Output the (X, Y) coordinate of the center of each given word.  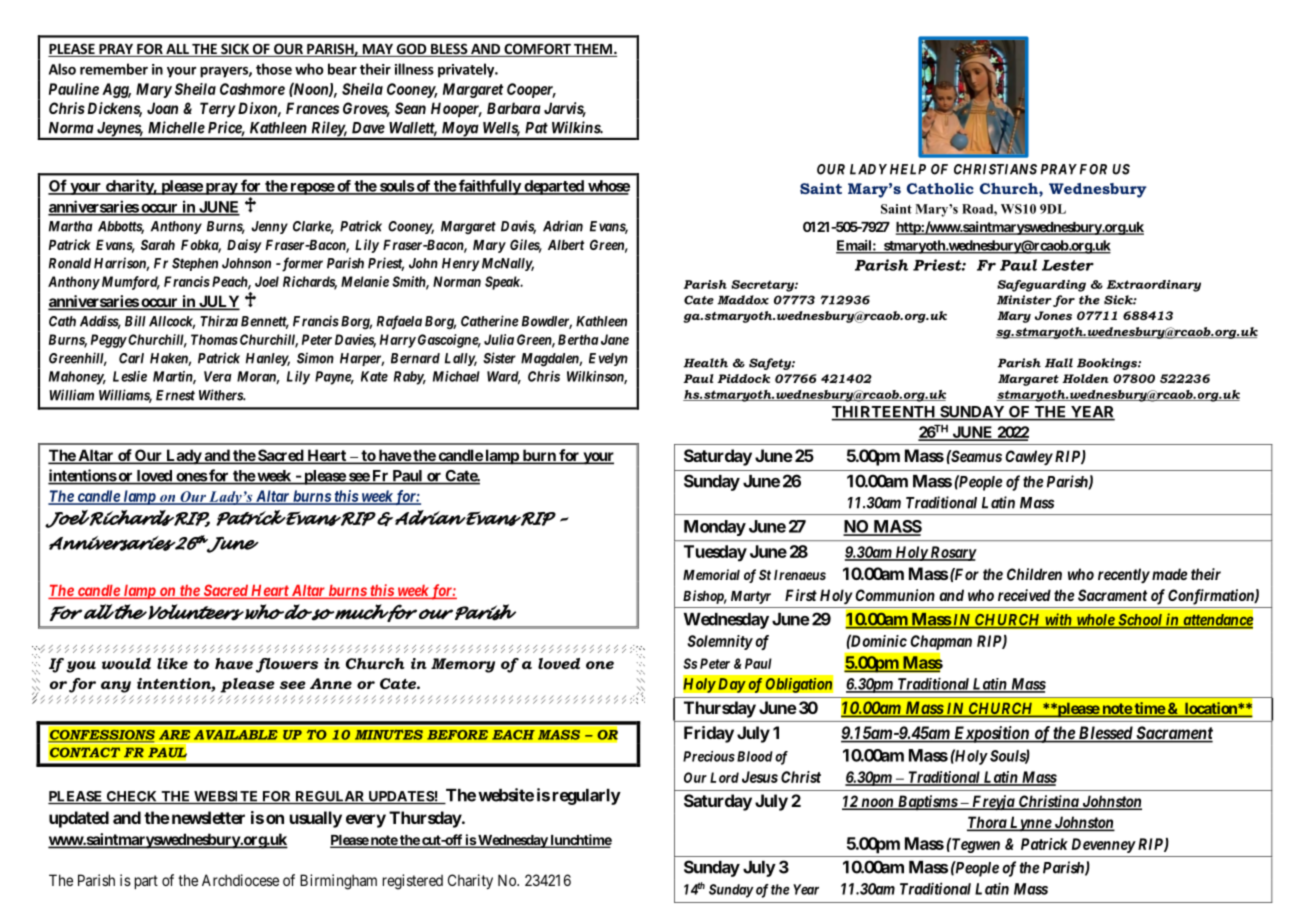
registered (413, 882)
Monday (715, 528)
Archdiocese (240, 880)
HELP (908, 169)
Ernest (175, 395)
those (274, 69)
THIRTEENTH (884, 413)
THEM (593, 50)
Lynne (1030, 824)
